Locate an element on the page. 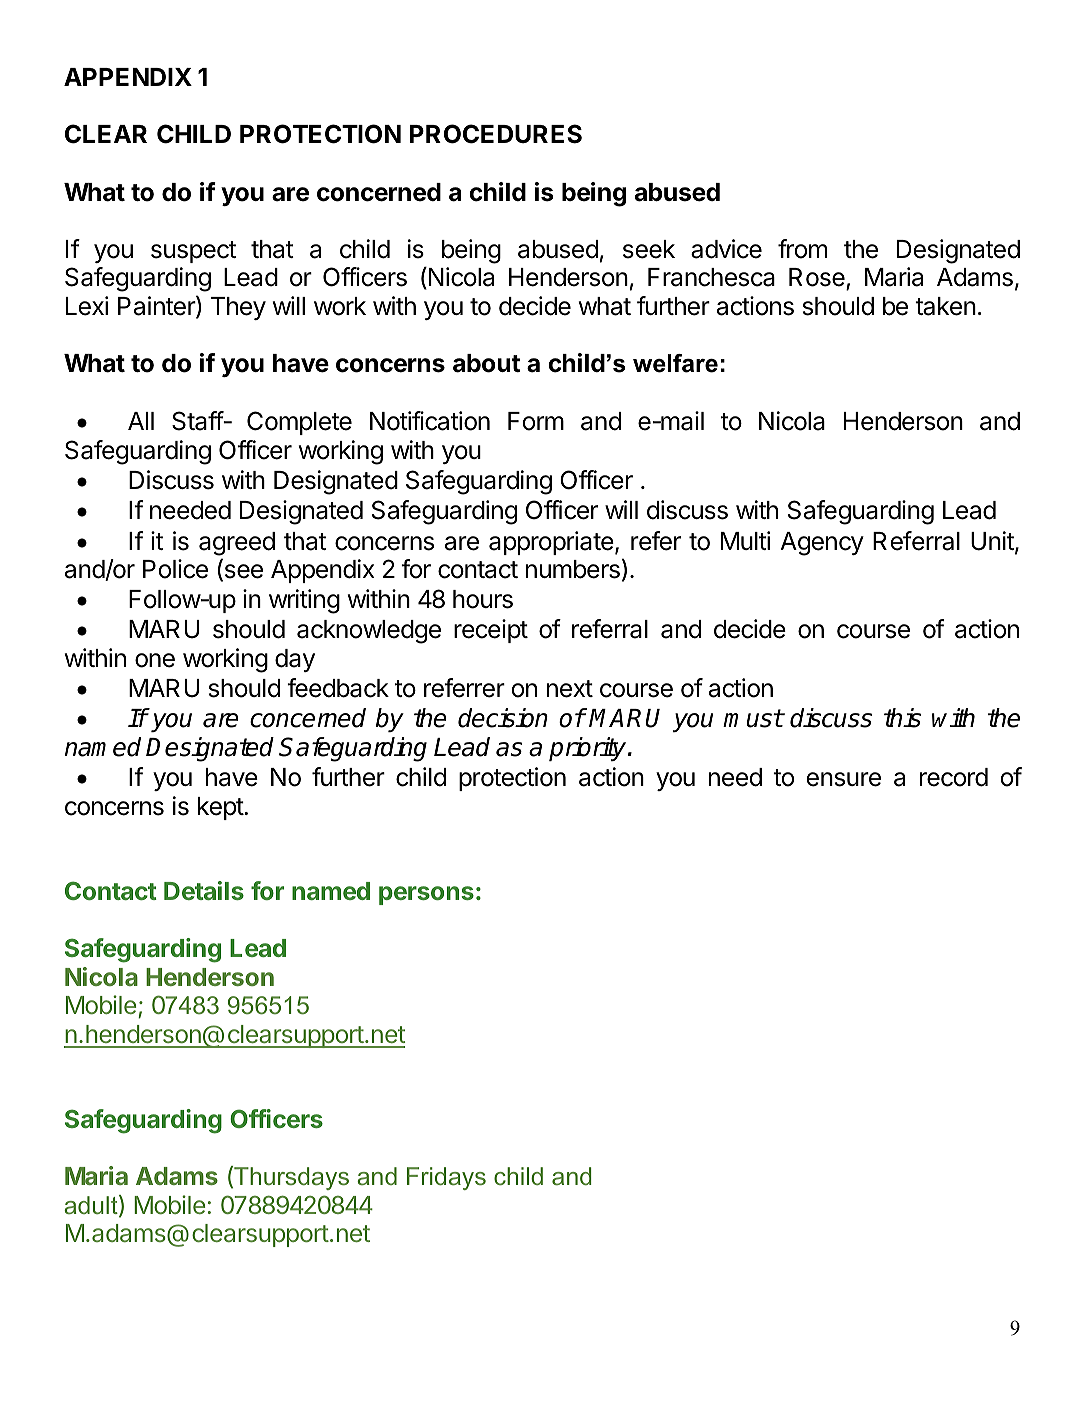  PROCEDURES is located at coordinates (496, 134).
